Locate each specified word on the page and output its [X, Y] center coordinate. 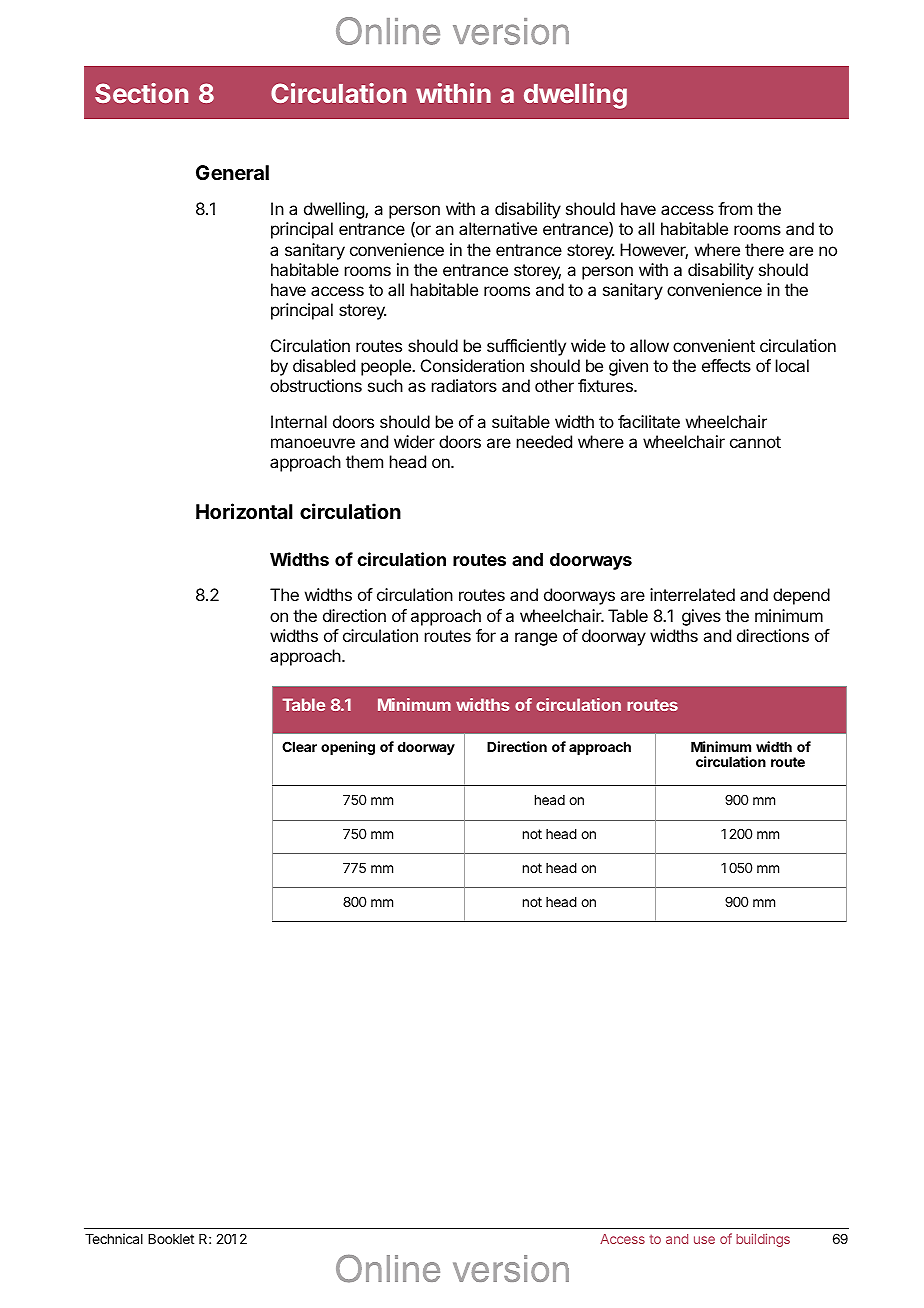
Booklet [171, 1239]
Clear [299, 746]
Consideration [472, 365]
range [536, 639]
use [704, 1240]
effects [726, 365]
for [486, 635]
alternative [498, 228]
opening [348, 748]
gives [701, 617]
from [735, 208]
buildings [763, 1240]
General [232, 172]
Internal [299, 421]
